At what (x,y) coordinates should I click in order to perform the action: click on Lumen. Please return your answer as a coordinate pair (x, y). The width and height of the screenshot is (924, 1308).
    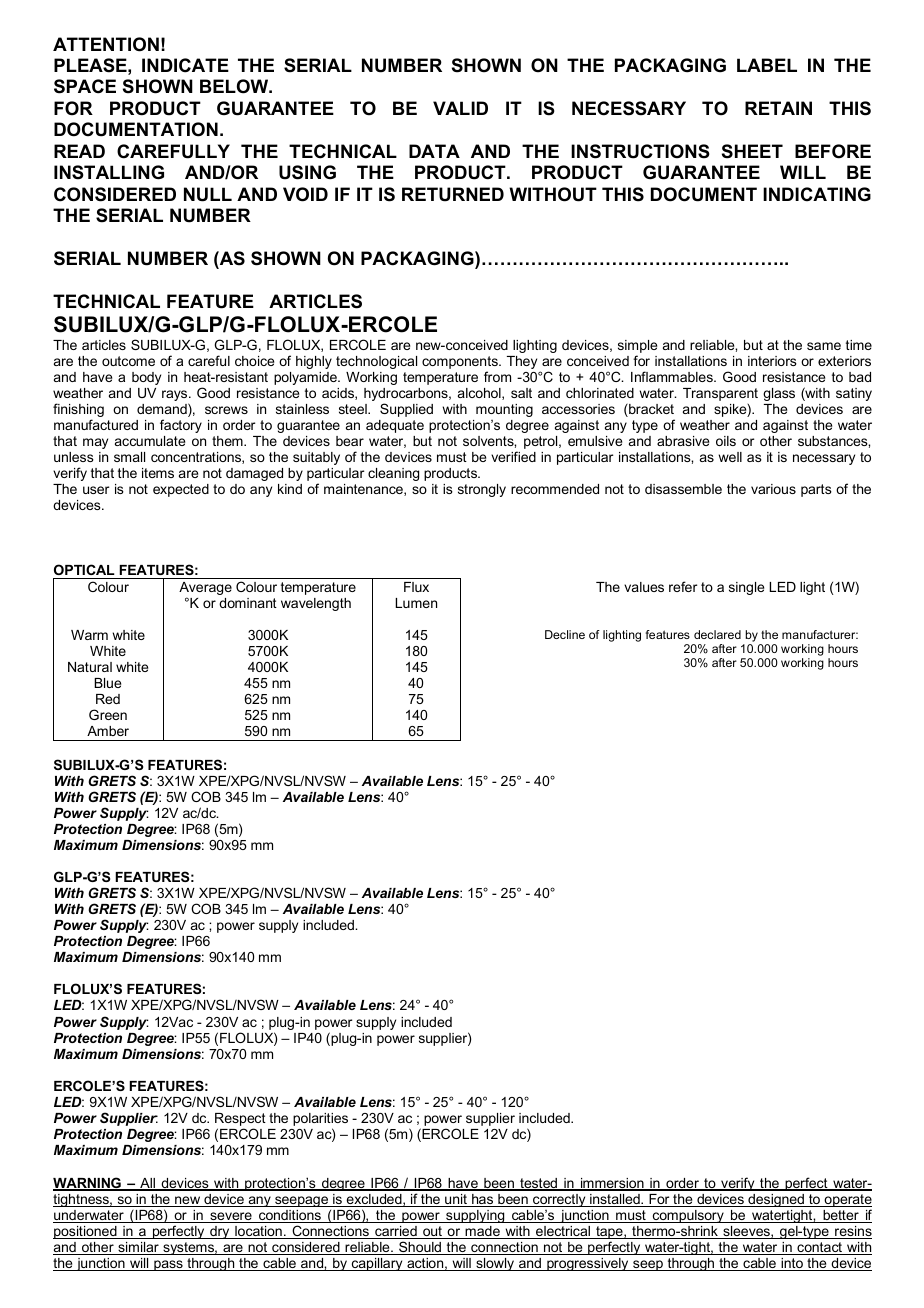
    Looking at the image, I should click on (416, 603).
